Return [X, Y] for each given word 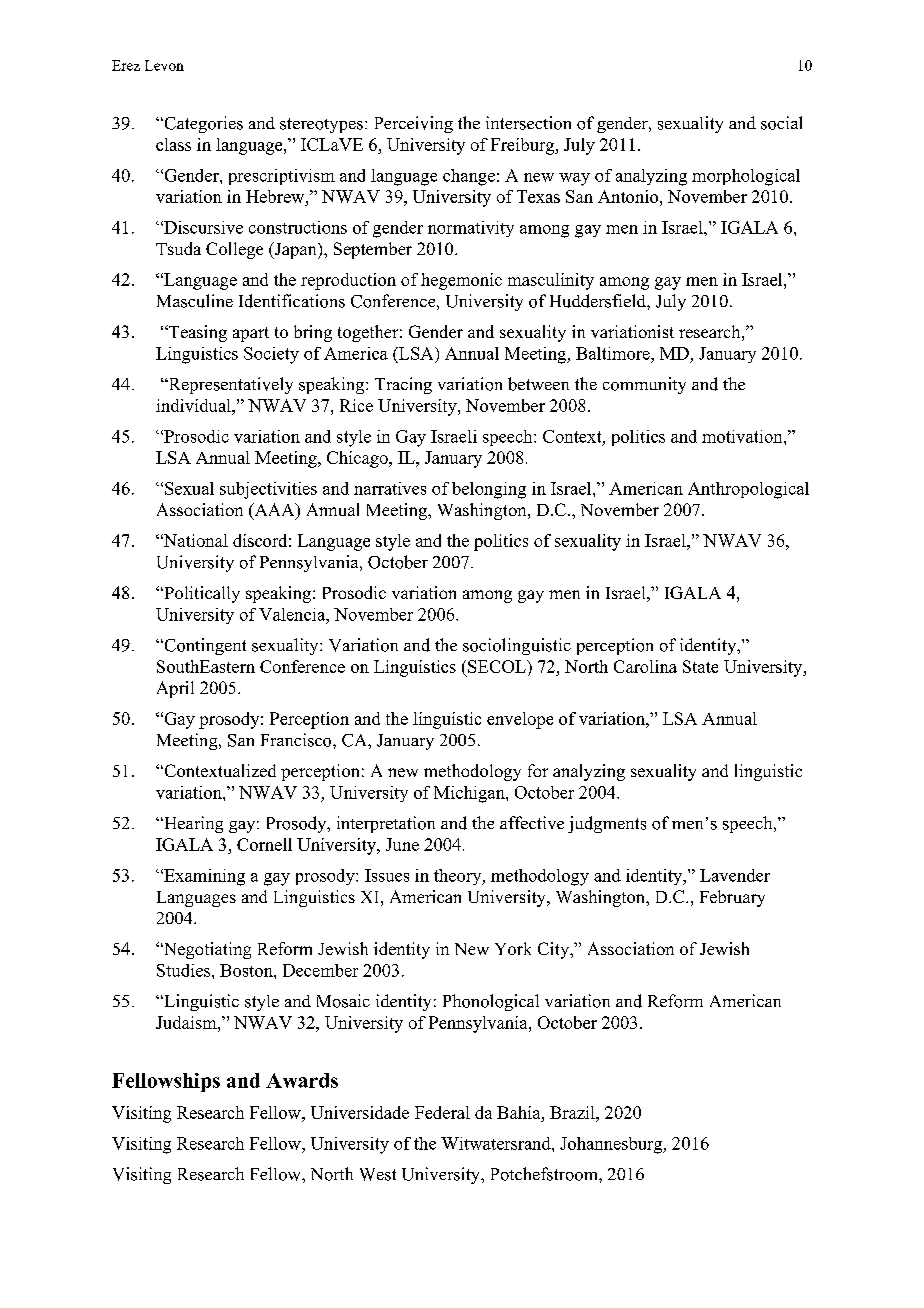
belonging [489, 490]
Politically [201, 594]
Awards [302, 1080]
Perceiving [414, 124]
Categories [202, 124]
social [781, 123]
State [700, 666]
